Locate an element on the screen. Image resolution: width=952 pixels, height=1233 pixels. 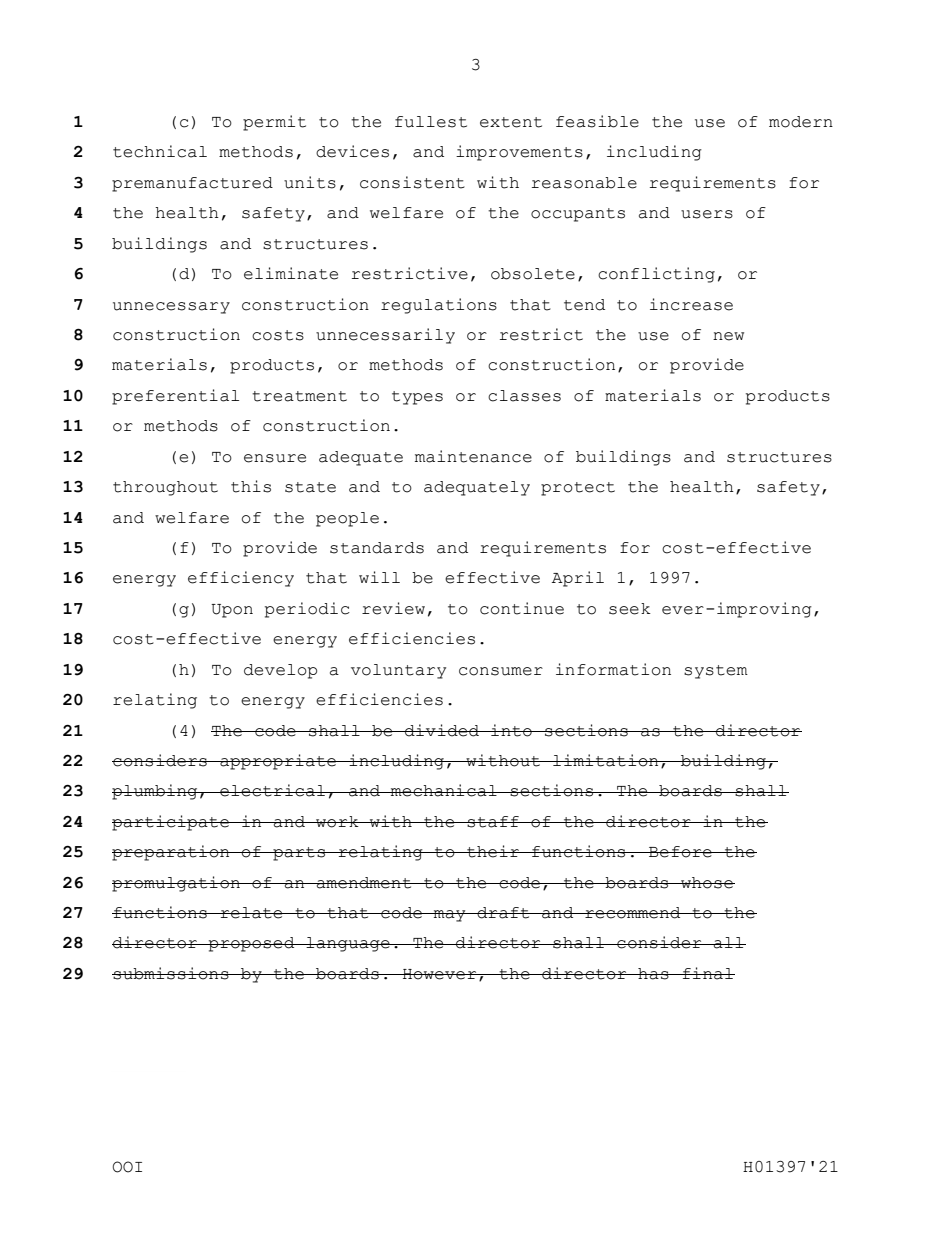
seek is located at coordinates (630, 609).
